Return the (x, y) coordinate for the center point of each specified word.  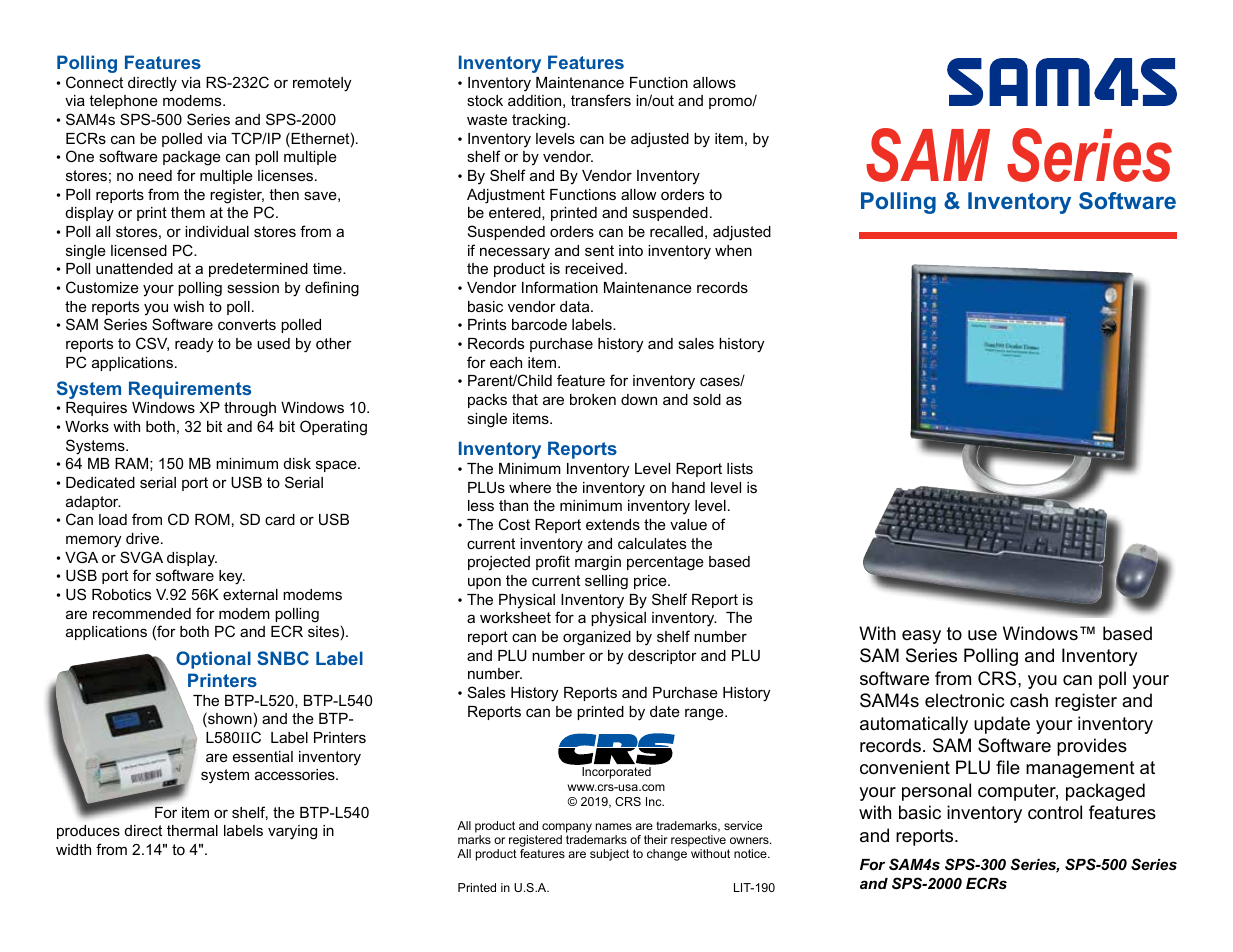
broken (593, 399)
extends (613, 524)
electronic (964, 700)
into (631, 250)
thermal (192, 830)
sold (707, 399)
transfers (601, 100)
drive (142, 538)
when (733, 250)
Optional (213, 660)
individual (217, 231)
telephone (123, 102)
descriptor (662, 657)
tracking (539, 121)
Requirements (190, 390)
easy (921, 637)
